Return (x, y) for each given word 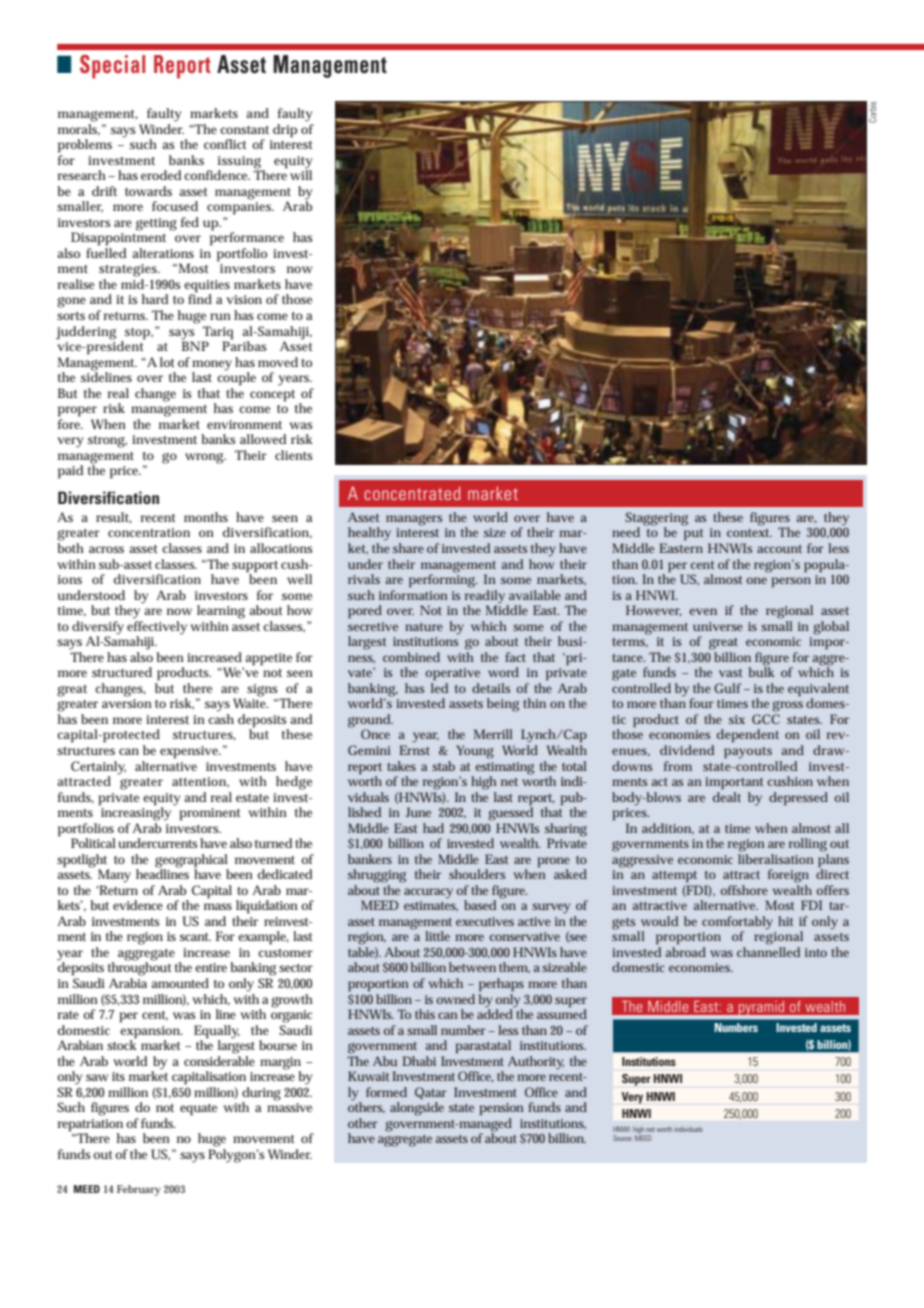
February (139, 1190)
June (418, 812)
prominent (210, 814)
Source (623, 1138)
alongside (417, 1109)
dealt (727, 795)
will (301, 174)
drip (285, 131)
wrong (205, 458)
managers (414, 520)
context (749, 533)
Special (112, 67)
